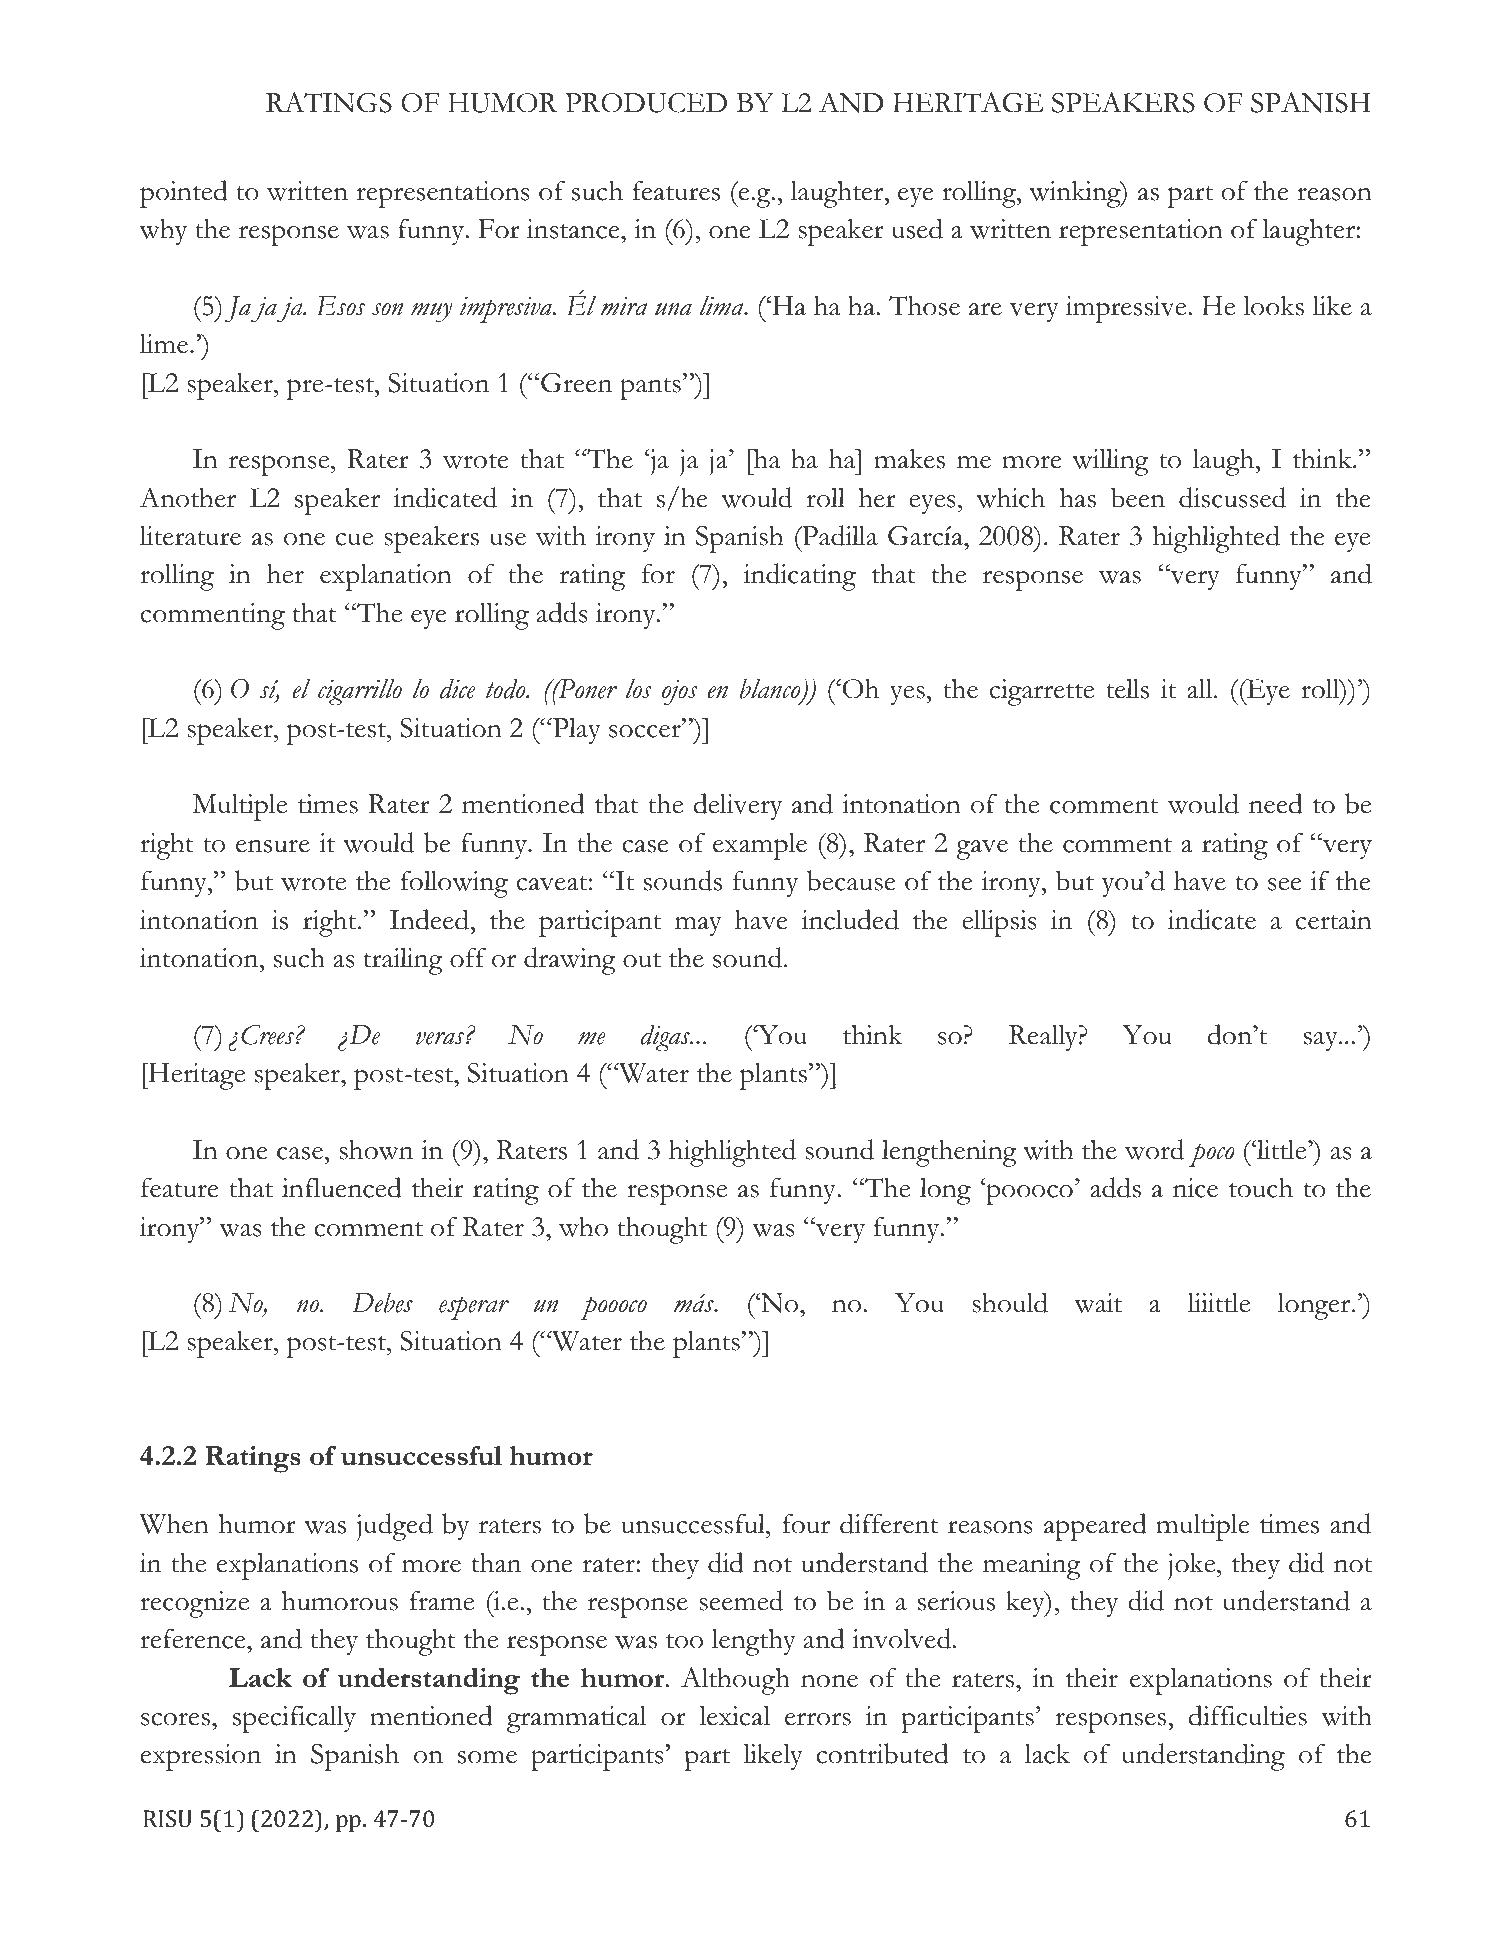 The image size is (1512, 1956). Describe the element at coordinates (646, 103) in the screenshot. I see `PRODUCED` at that location.
